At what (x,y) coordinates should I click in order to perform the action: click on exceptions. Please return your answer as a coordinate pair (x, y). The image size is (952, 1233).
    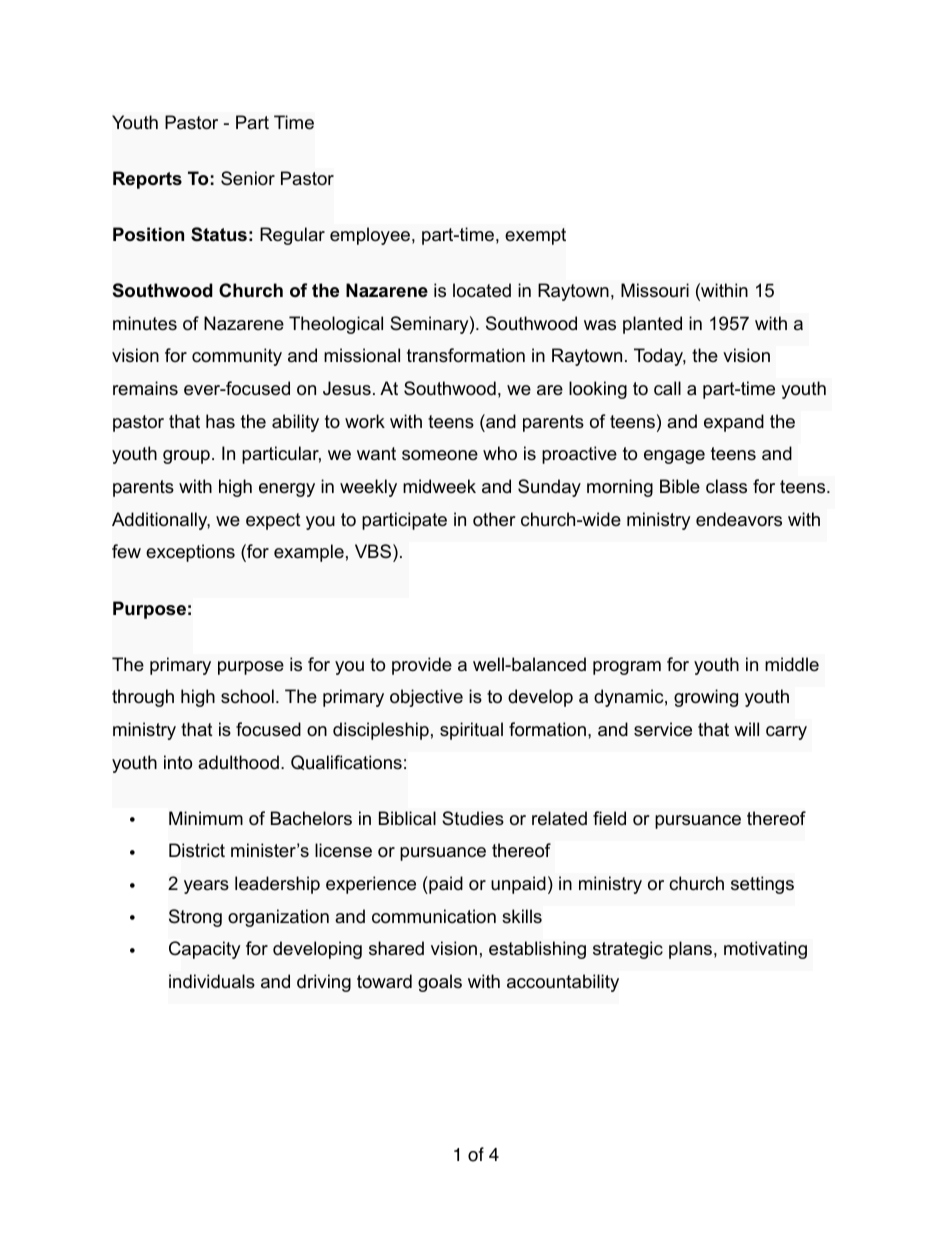
    Looking at the image, I should click on (190, 553).
